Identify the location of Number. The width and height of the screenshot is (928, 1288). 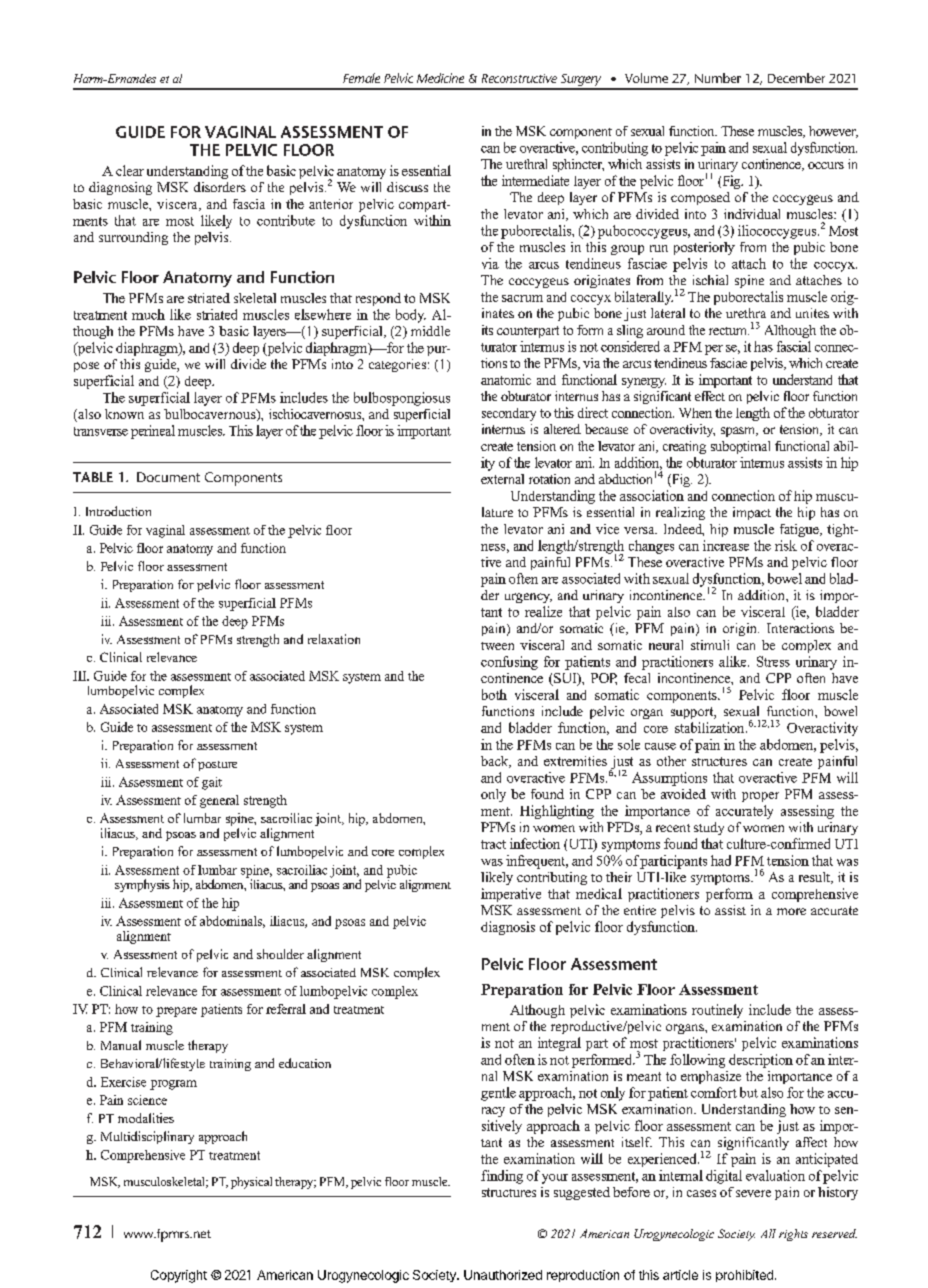
(718, 78).
